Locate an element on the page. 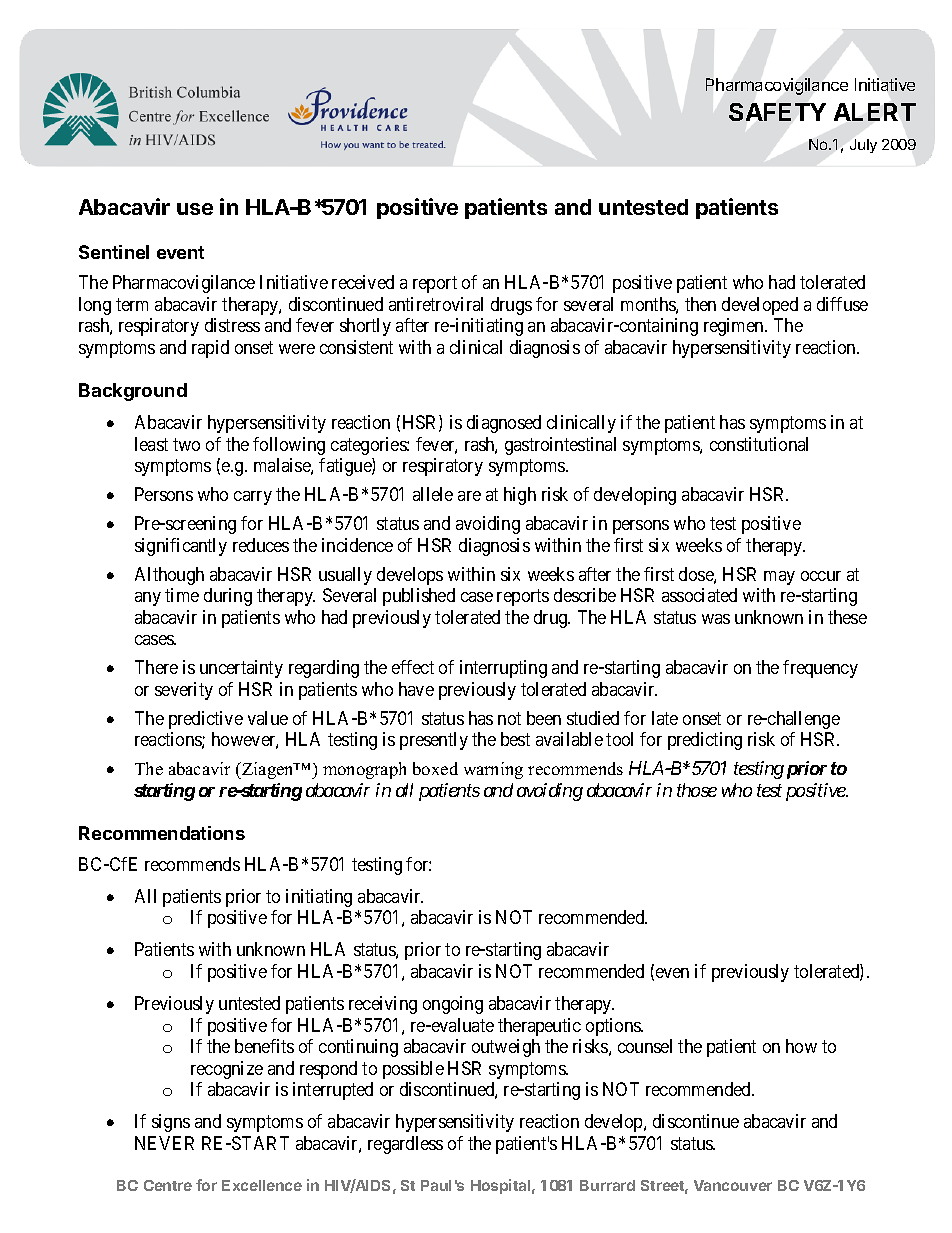 Image resolution: width=952 pixels, height=1233 pixels. received is located at coordinates (363, 282).
